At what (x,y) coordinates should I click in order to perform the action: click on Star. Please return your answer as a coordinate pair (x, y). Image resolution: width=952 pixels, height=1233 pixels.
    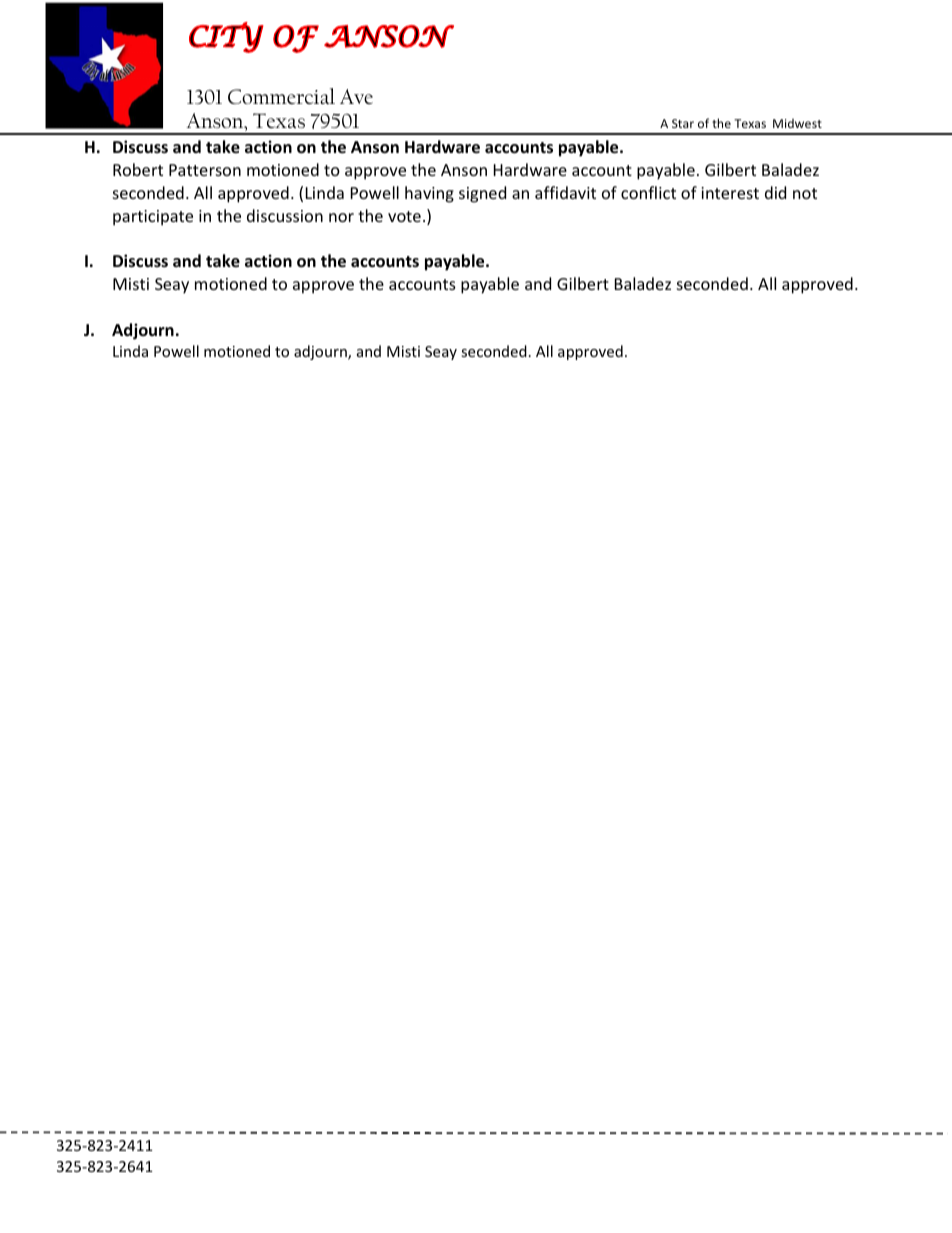
    Looking at the image, I should click on (683, 123).
